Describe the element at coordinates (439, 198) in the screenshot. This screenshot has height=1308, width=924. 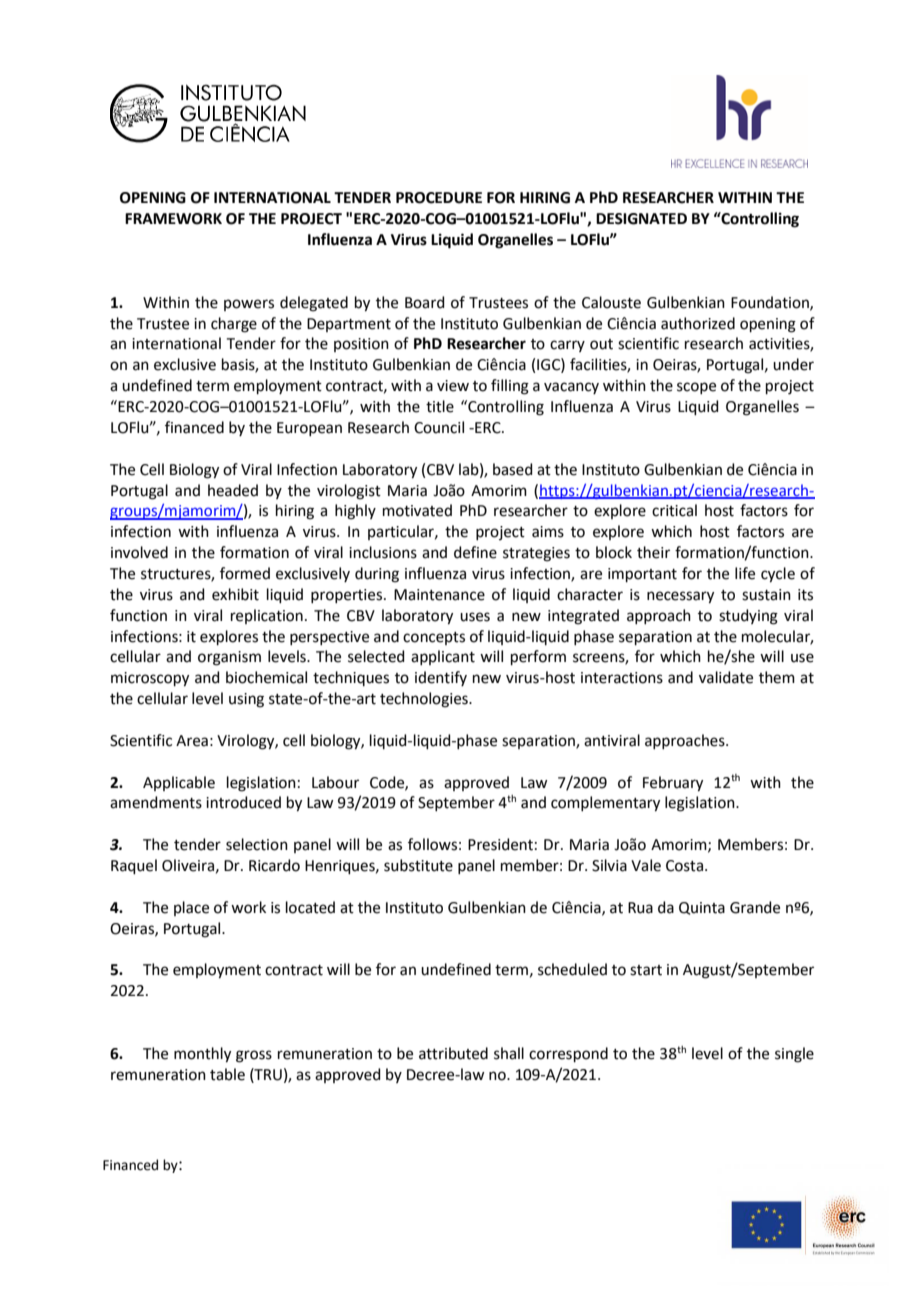
I see `PROCEDURE` at that location.
